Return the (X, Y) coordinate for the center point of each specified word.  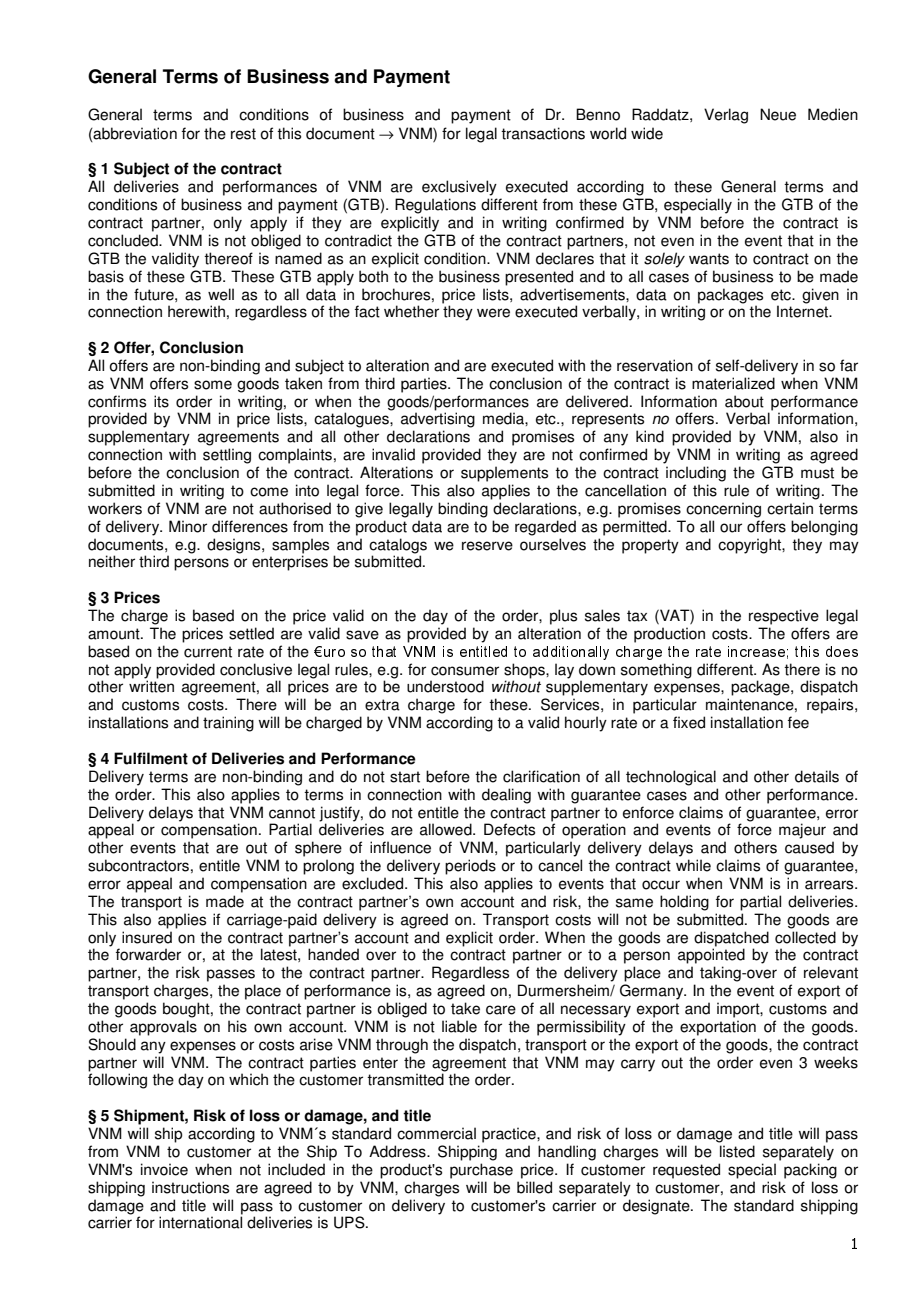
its (161, 401)
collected (805, 937)
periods (470, 867)
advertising (438, 420)
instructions (190, 1187)
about (744, 401)
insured (147, 937)
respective (784, 617)
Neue (778, 114)
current (208, 652)
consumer (465, 671)
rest (243, 134)
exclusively (459, 188)
